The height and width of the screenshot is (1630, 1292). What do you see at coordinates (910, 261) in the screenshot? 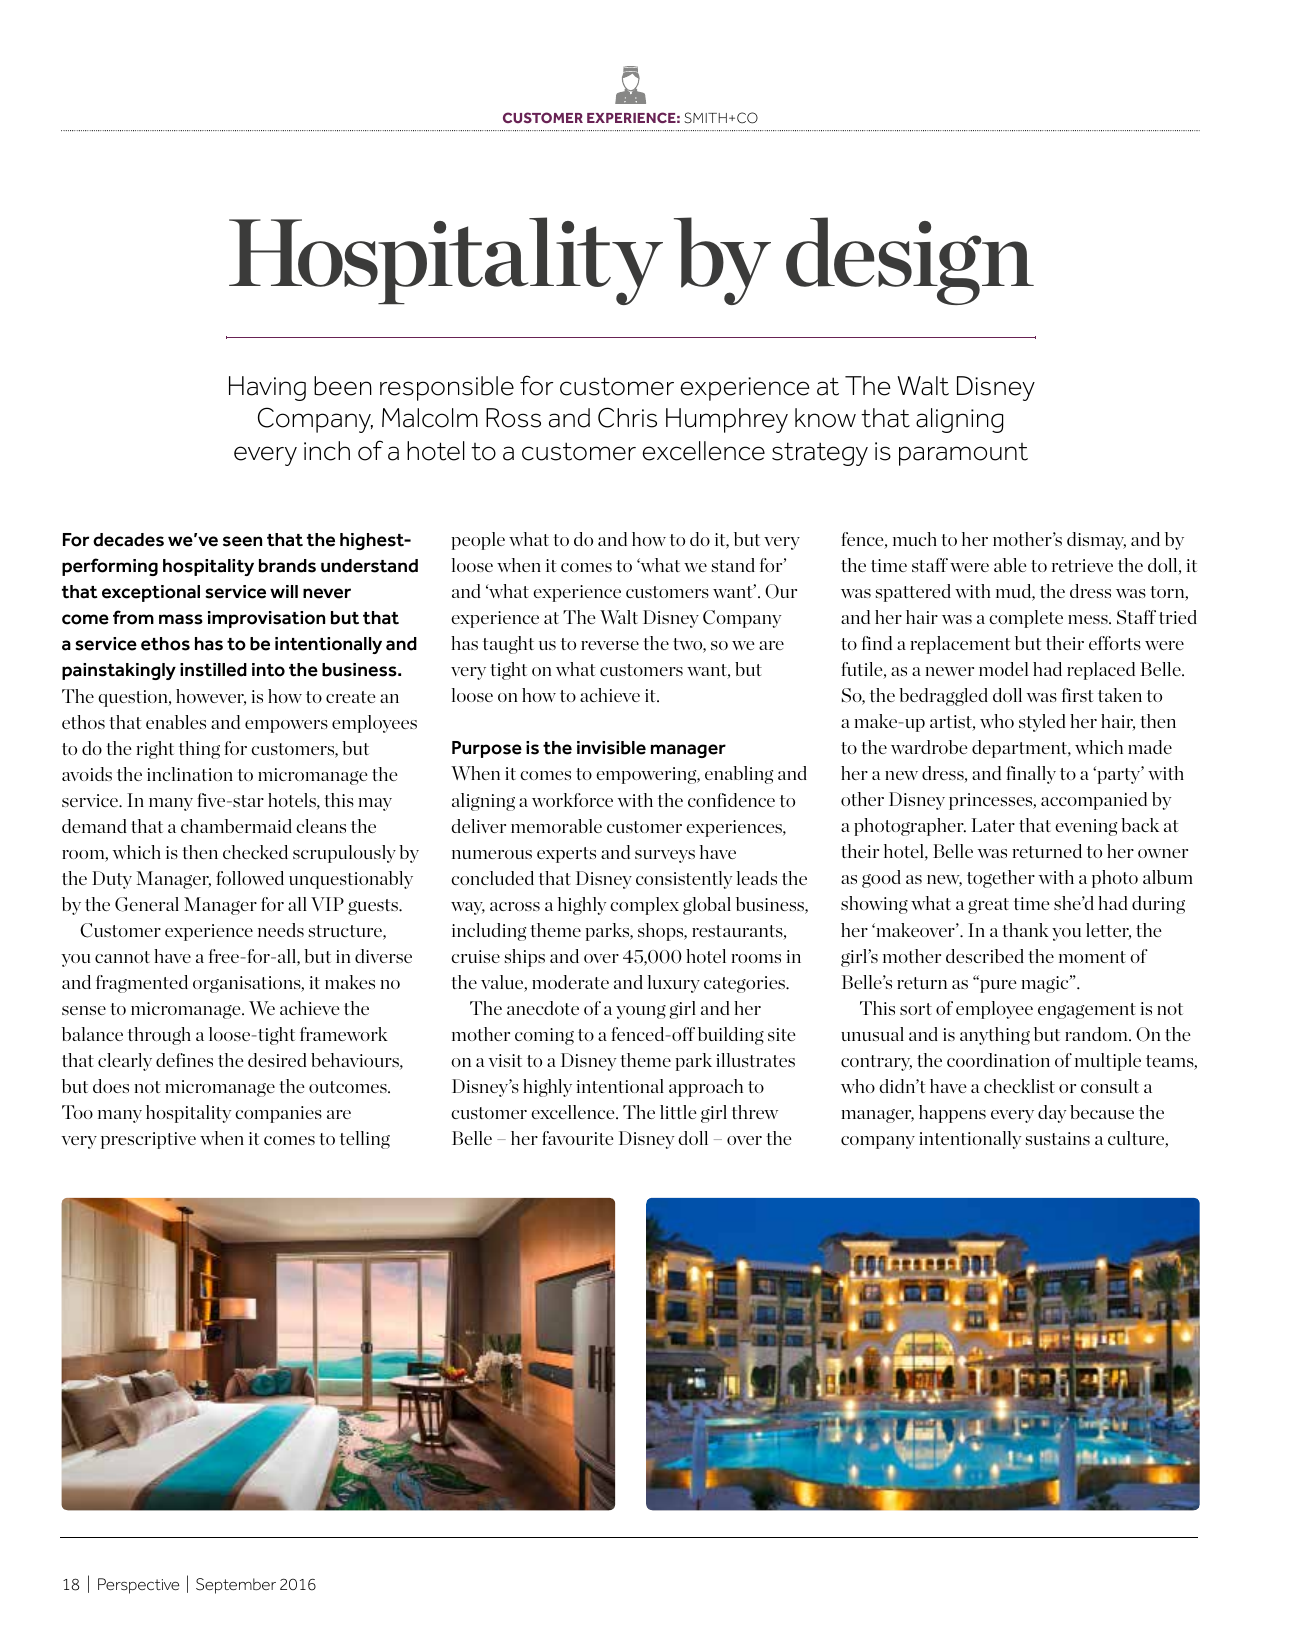
I see `design` at bounding box center [910, 261].
